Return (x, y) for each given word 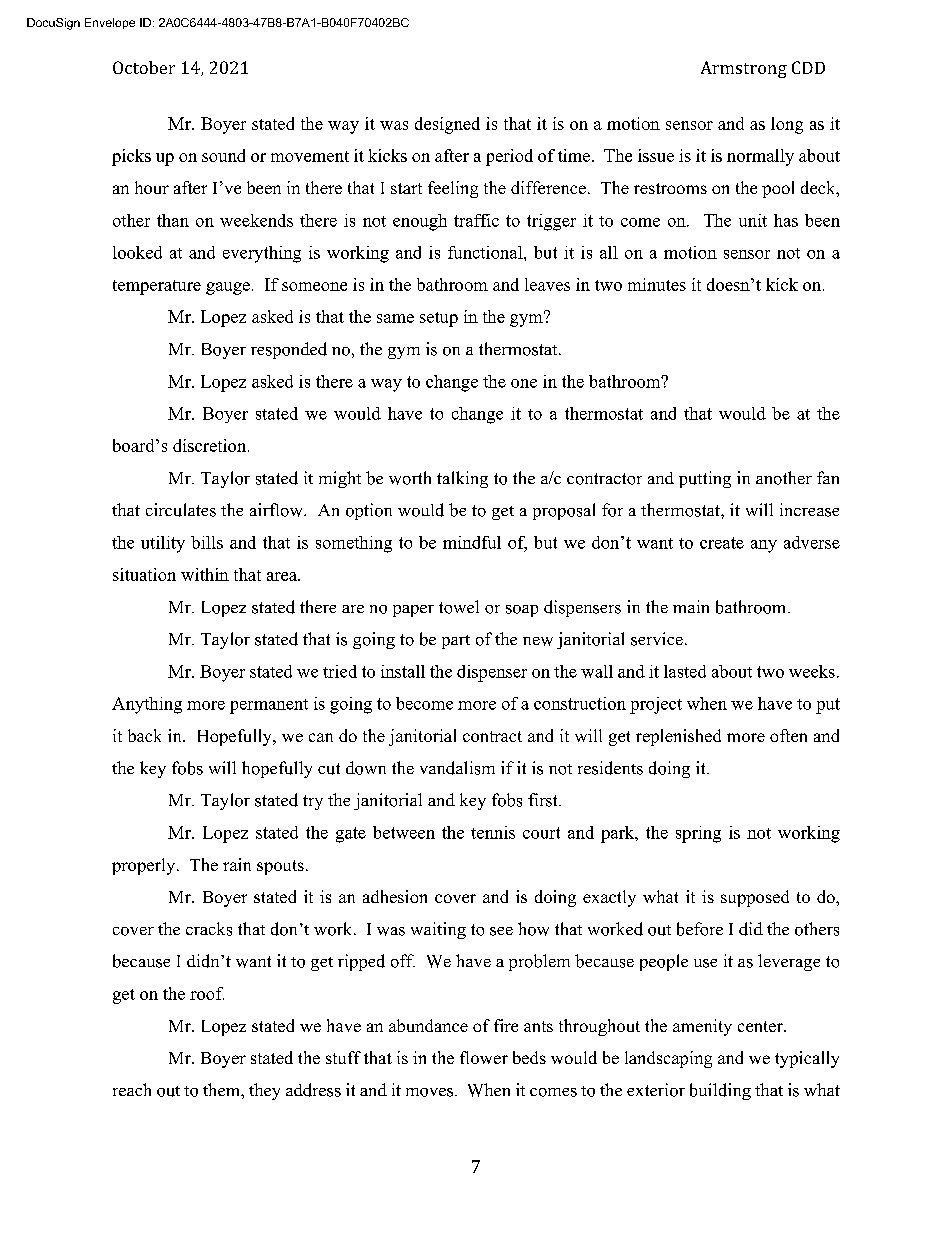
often (788, 735)
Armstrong (744, 69)
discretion (211, 445)
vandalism (457, 768)
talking (462, 479)
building (720, 1091)
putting (705, 479)
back (144, 735)
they (264, 1091)
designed (447, 125)
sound (223, 155)
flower (484, 1057)
